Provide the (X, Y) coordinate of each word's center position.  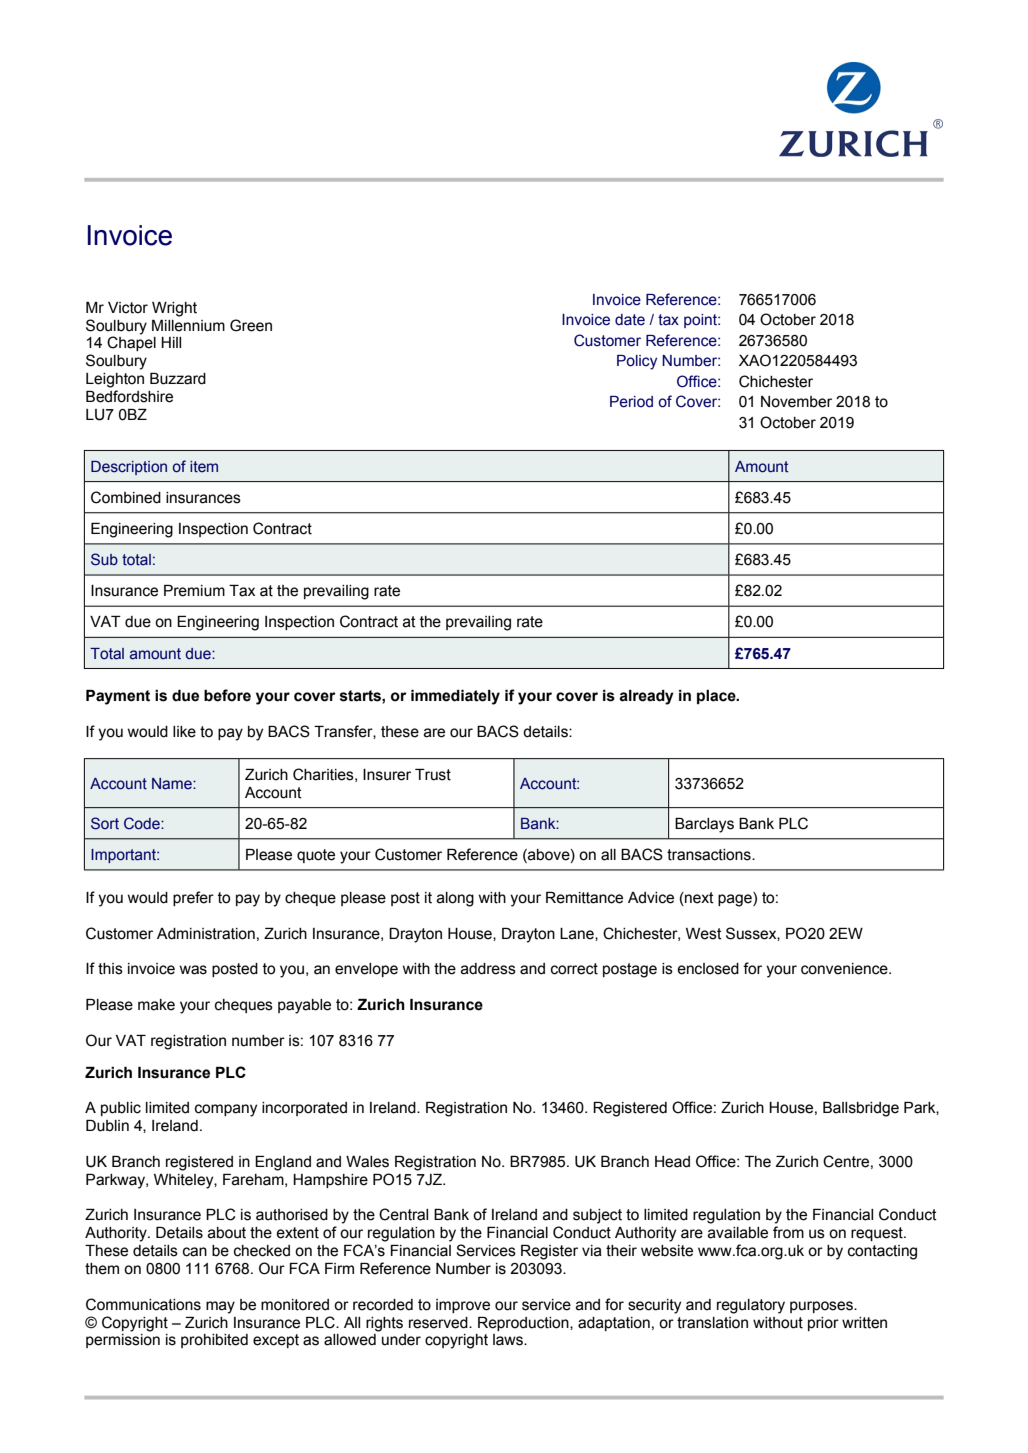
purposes (822, 1307)
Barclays (704, 825)
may (220, 1307)
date (630, 320)
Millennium (188, 326)
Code (143, 823)
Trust (433, 775)
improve (463, 1306)
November (796, 402)
